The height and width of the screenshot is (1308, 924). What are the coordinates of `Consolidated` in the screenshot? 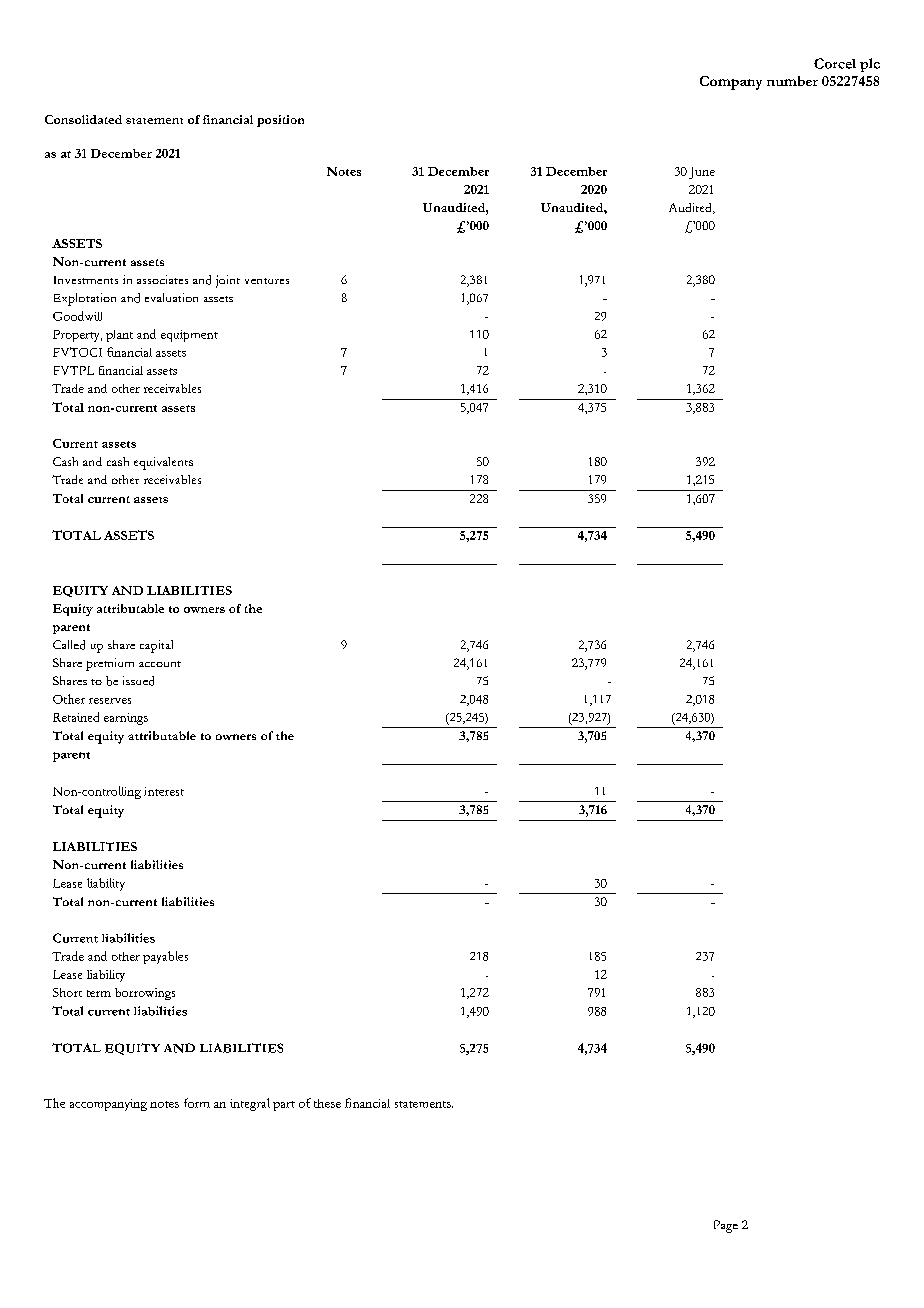 It's located at (83, 119).
